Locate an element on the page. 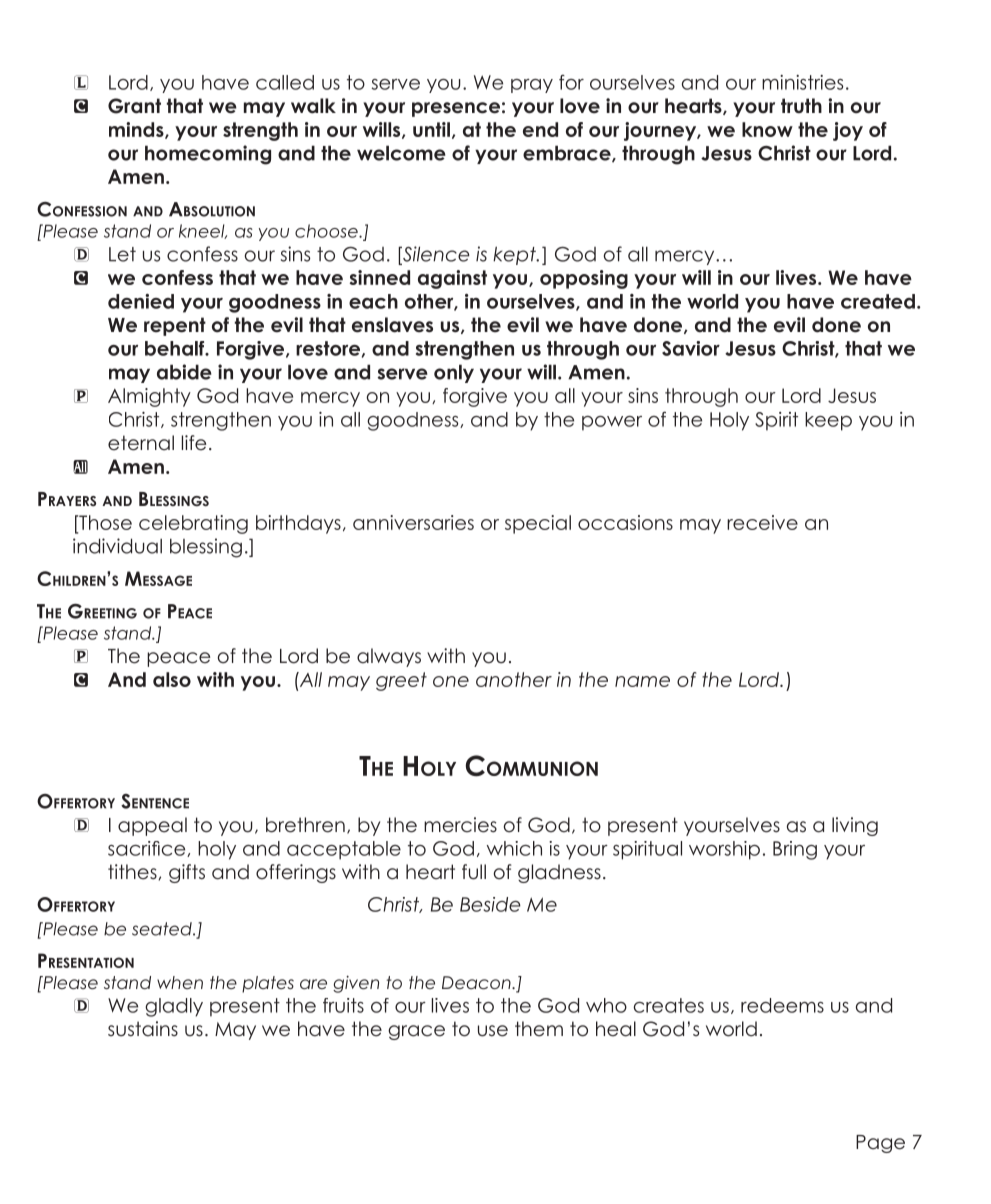  only is located at coordinates (454, 373).
